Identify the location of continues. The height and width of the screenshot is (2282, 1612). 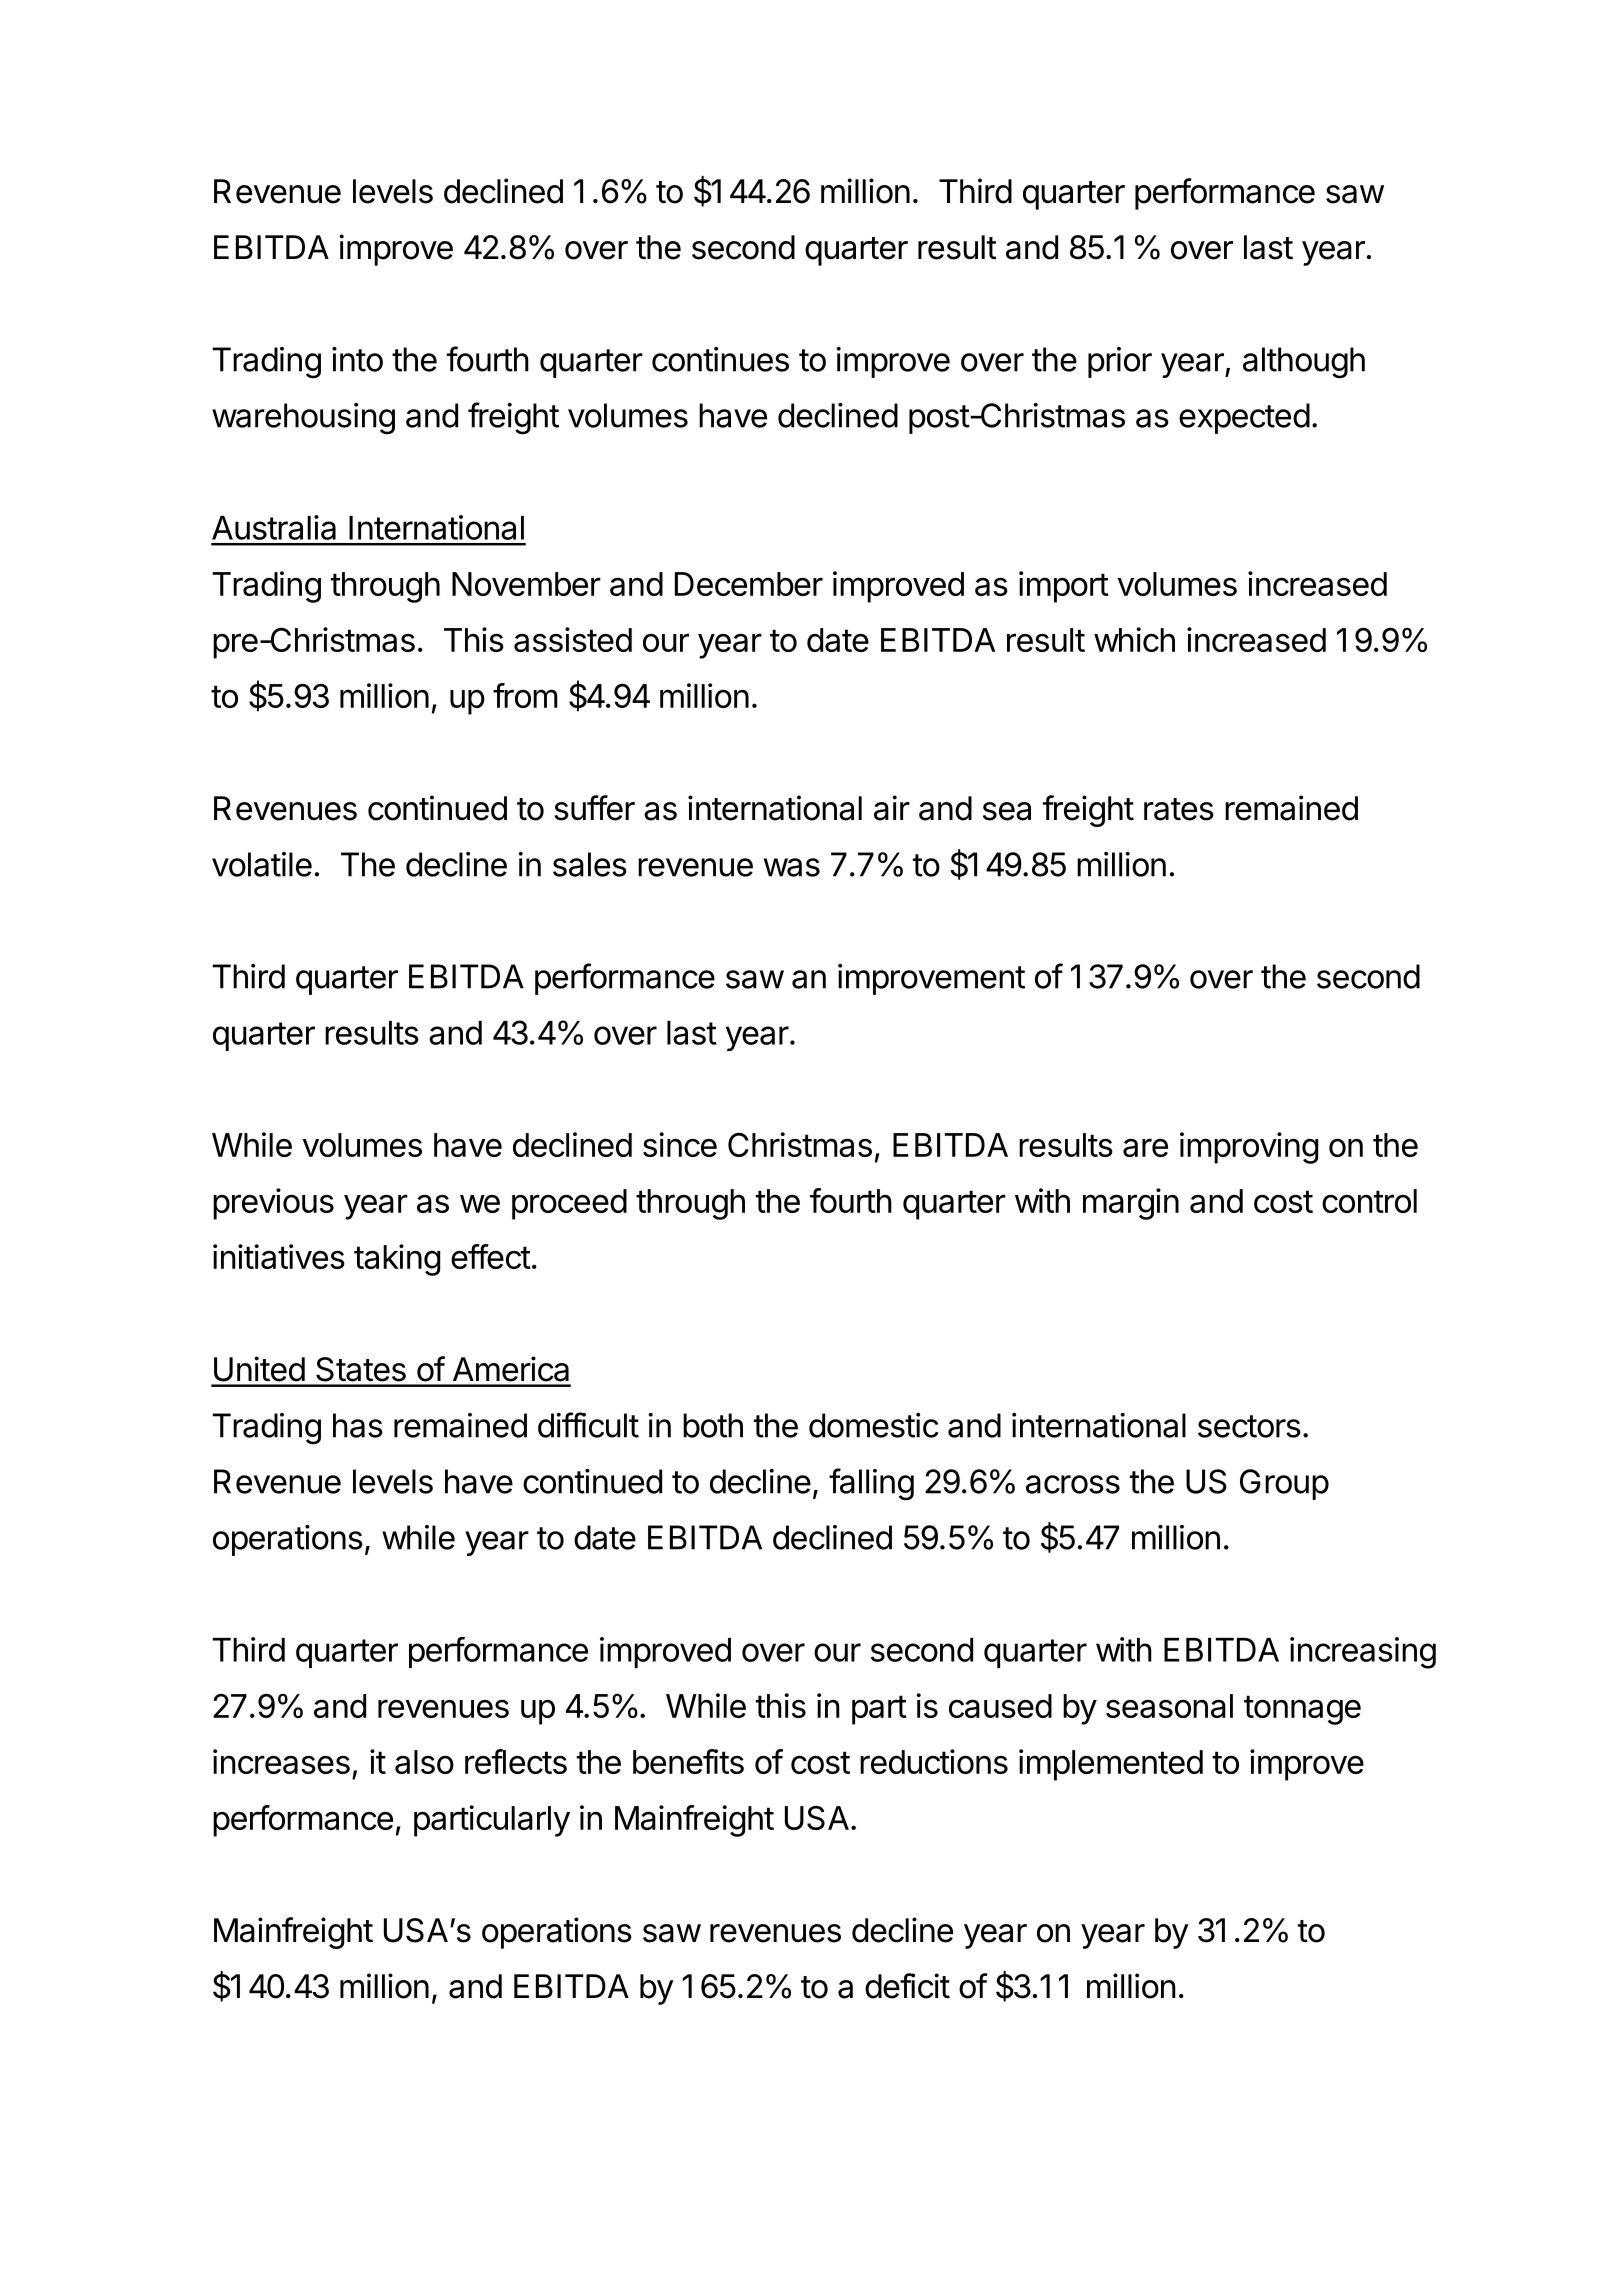
(720, 359).
